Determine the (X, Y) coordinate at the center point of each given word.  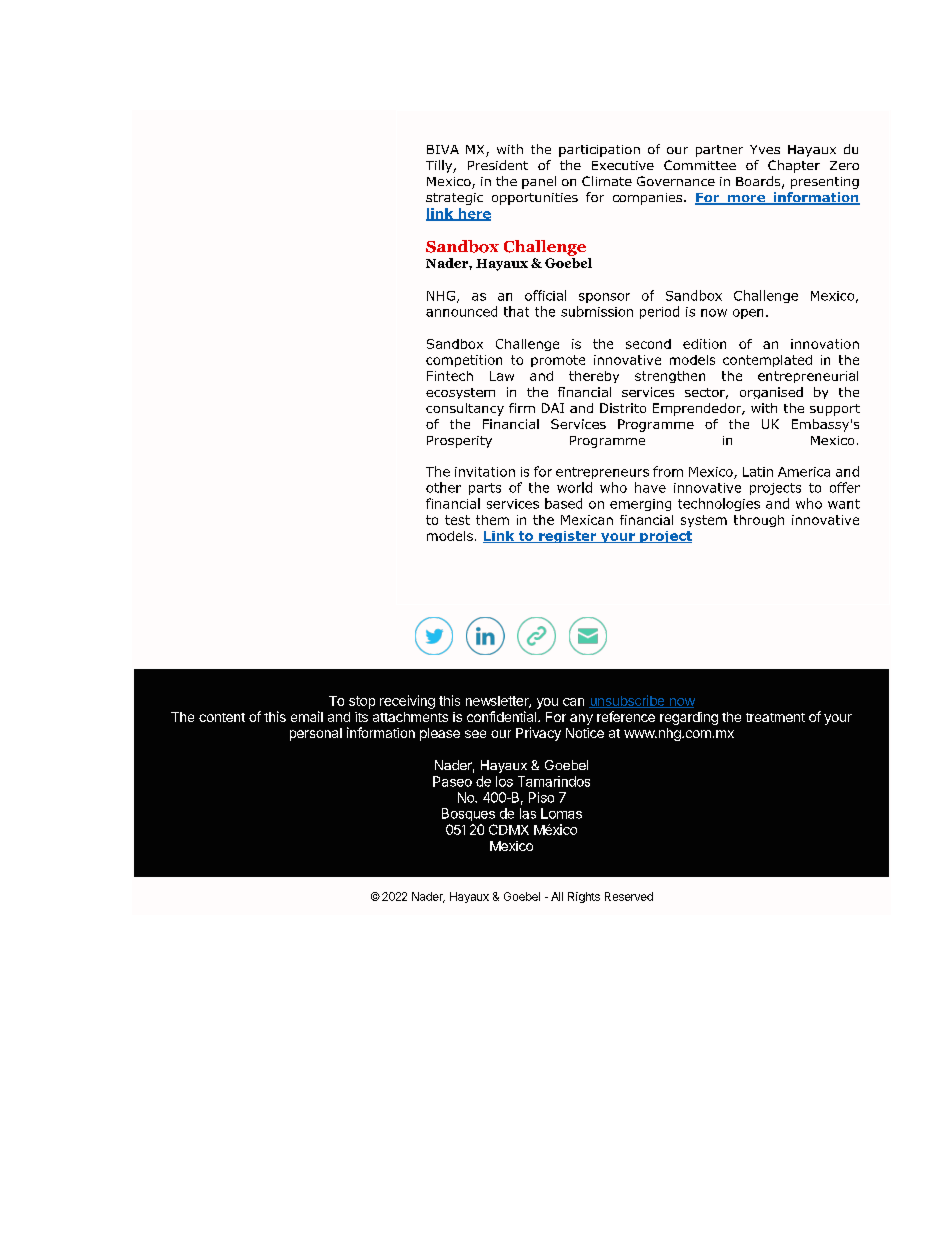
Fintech (450, 376)
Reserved (629, 896)
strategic (454, 199)
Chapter (794, 166)
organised (771, 393)
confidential (503, 716)
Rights (584, 897)
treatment (775, 717)
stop (362, 702)
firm (522, 408)
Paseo (452, 781)
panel (539, 182)
